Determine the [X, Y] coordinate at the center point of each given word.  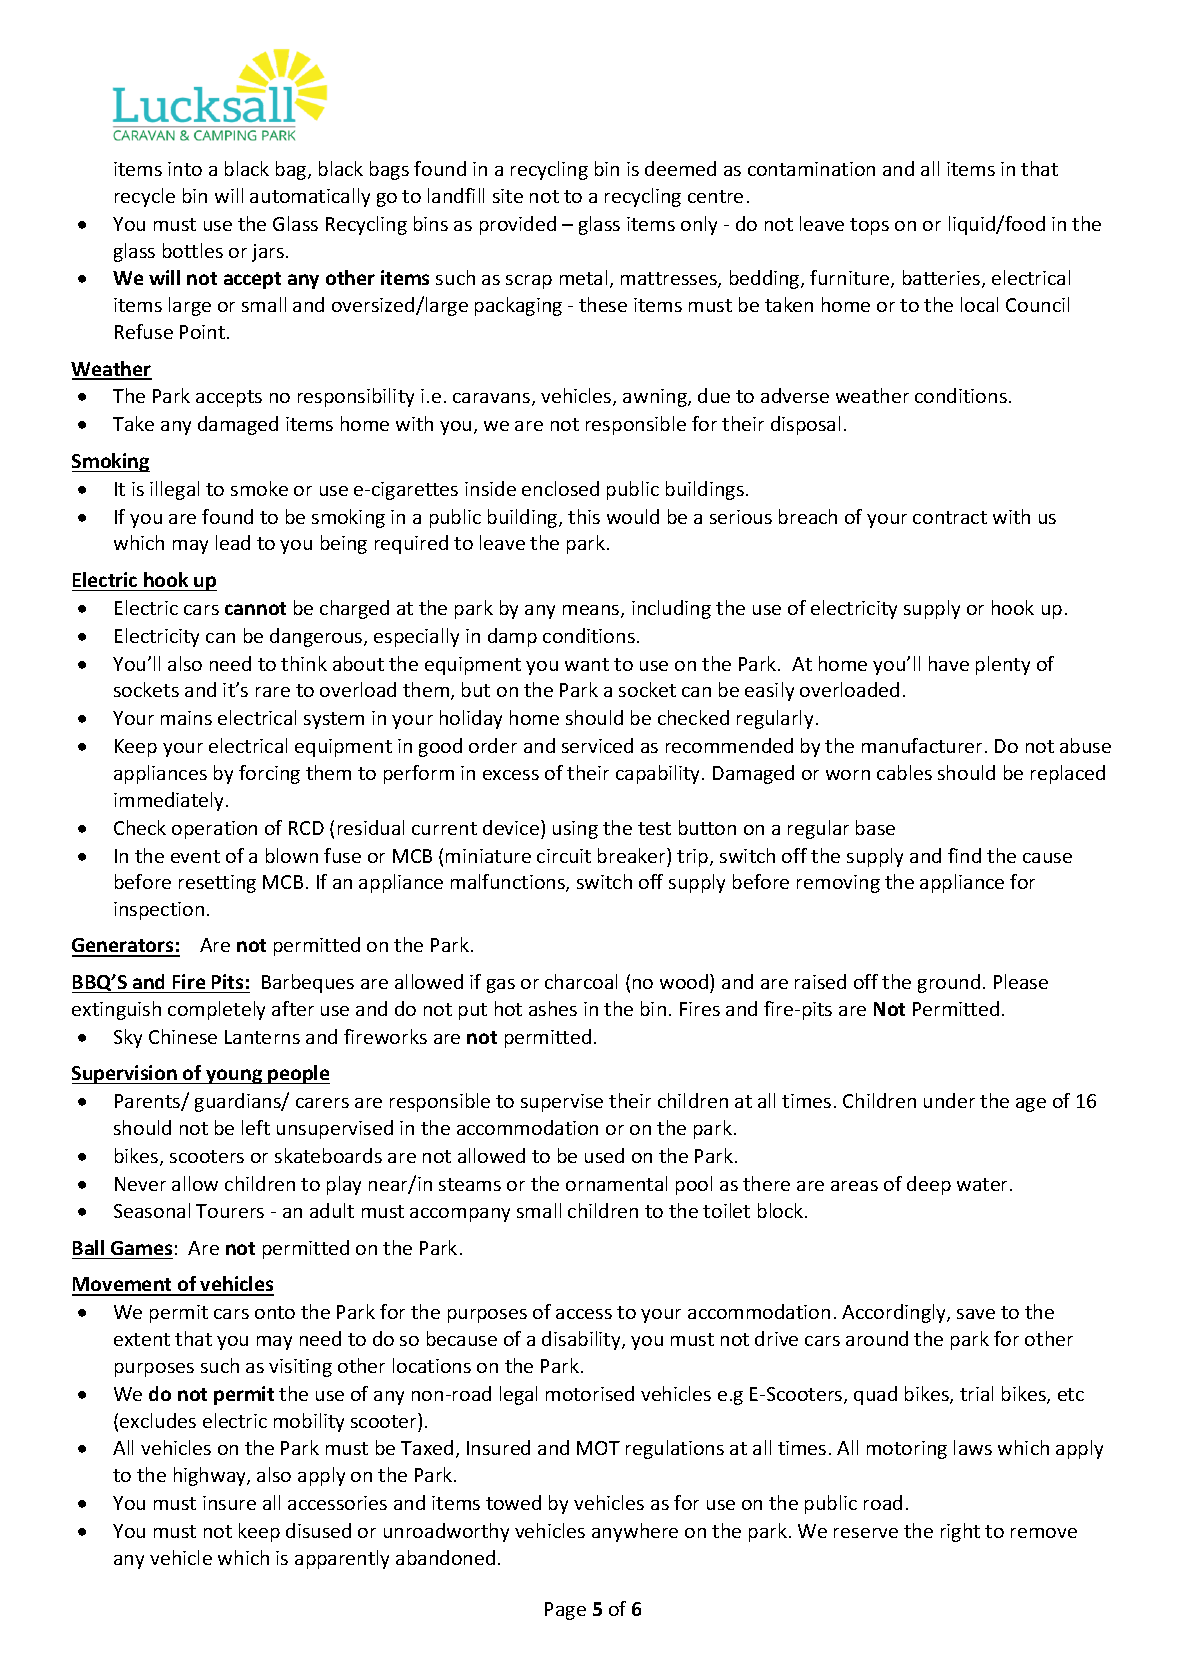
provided [518, 225]
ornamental [616, 1183]
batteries [943, 279]
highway [211, 1476]
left [256, 1127]
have [949, 663]
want [587, 664]
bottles [193, 250]
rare [273, 692]
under [949, 1100]
